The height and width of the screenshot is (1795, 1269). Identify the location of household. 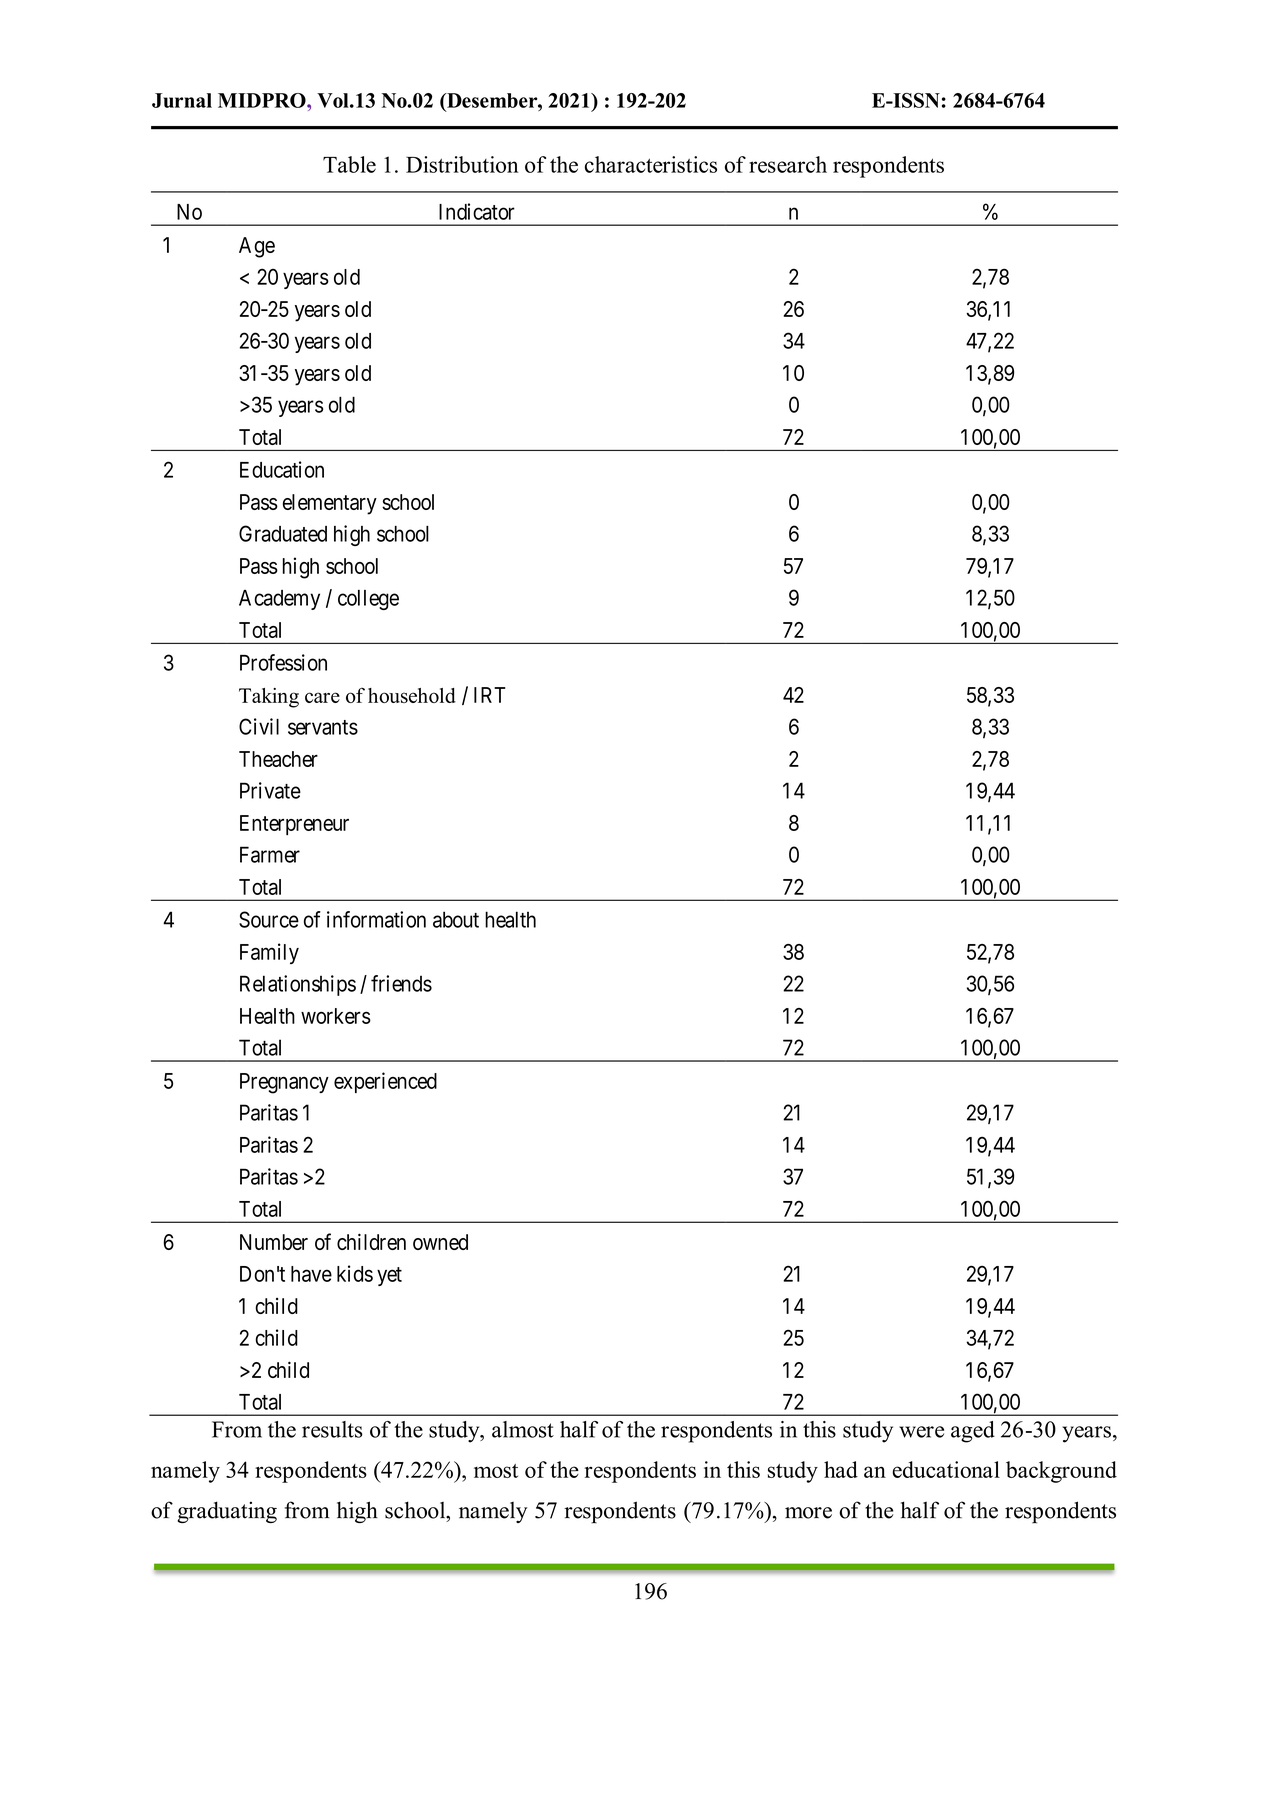
(412, 695).
